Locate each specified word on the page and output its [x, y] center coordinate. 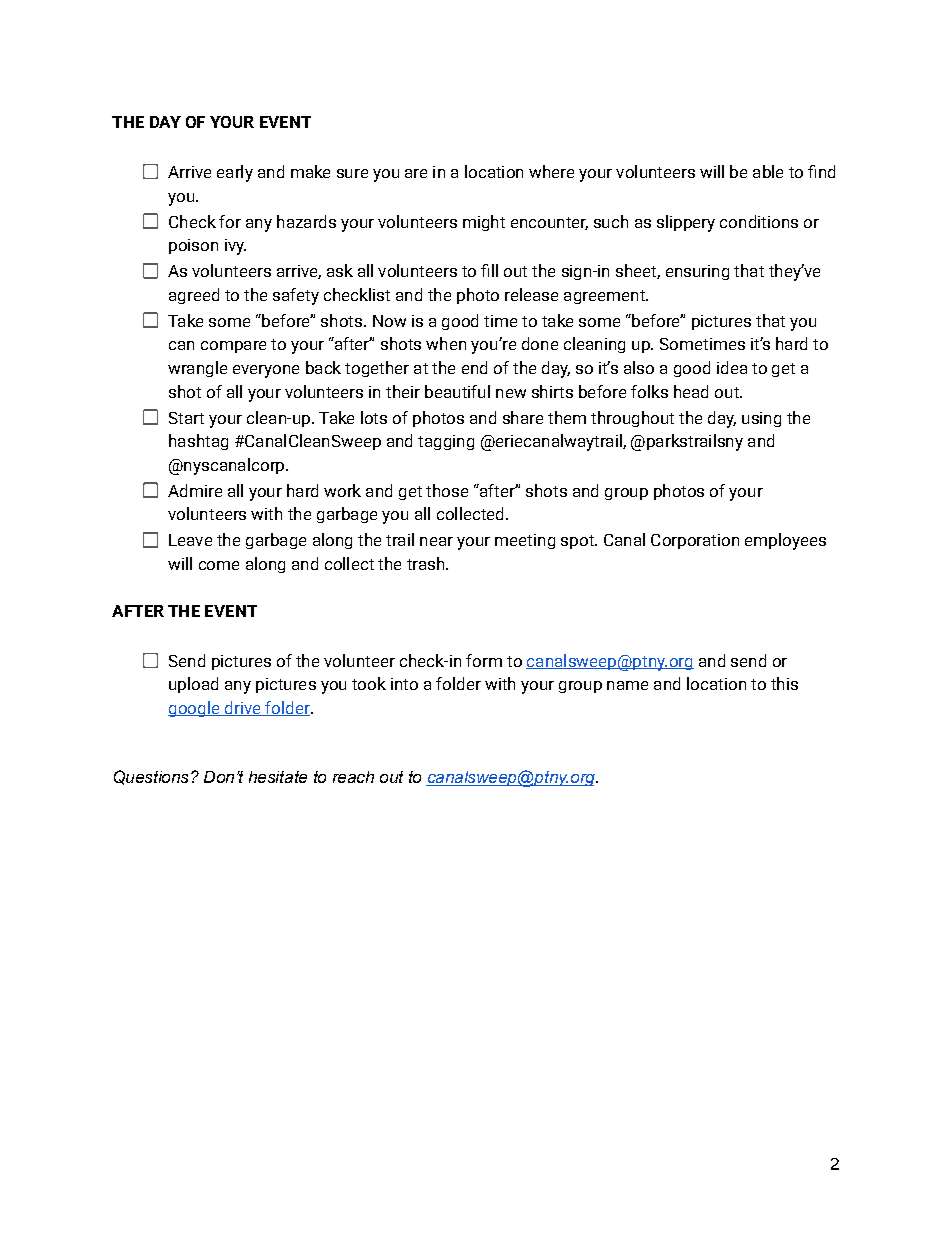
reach [353, 777]
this [784, 683]
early [235, 173]
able [768, 171]
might [484, 223]
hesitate [278, 777]
